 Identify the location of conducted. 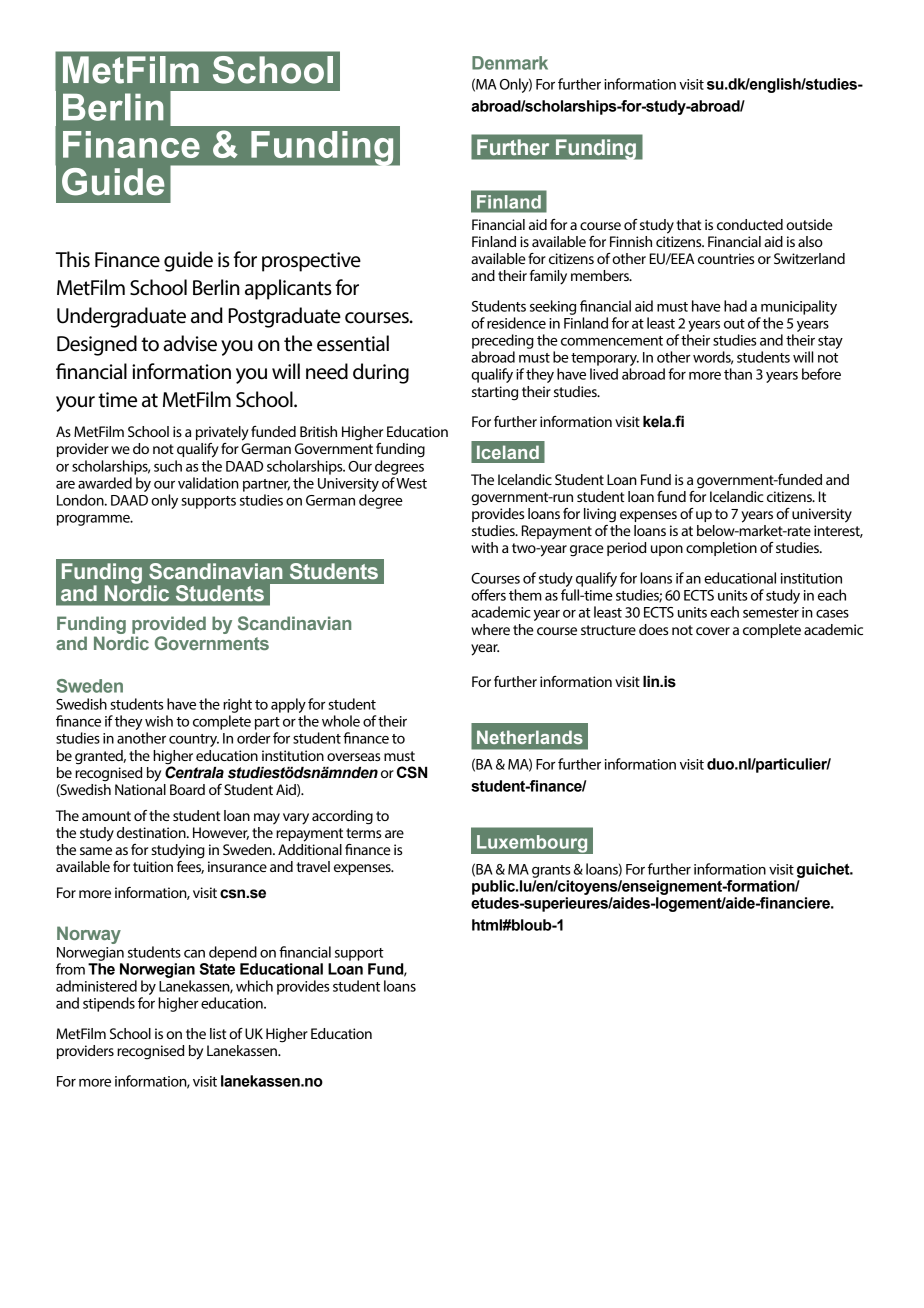
(750, 224).
